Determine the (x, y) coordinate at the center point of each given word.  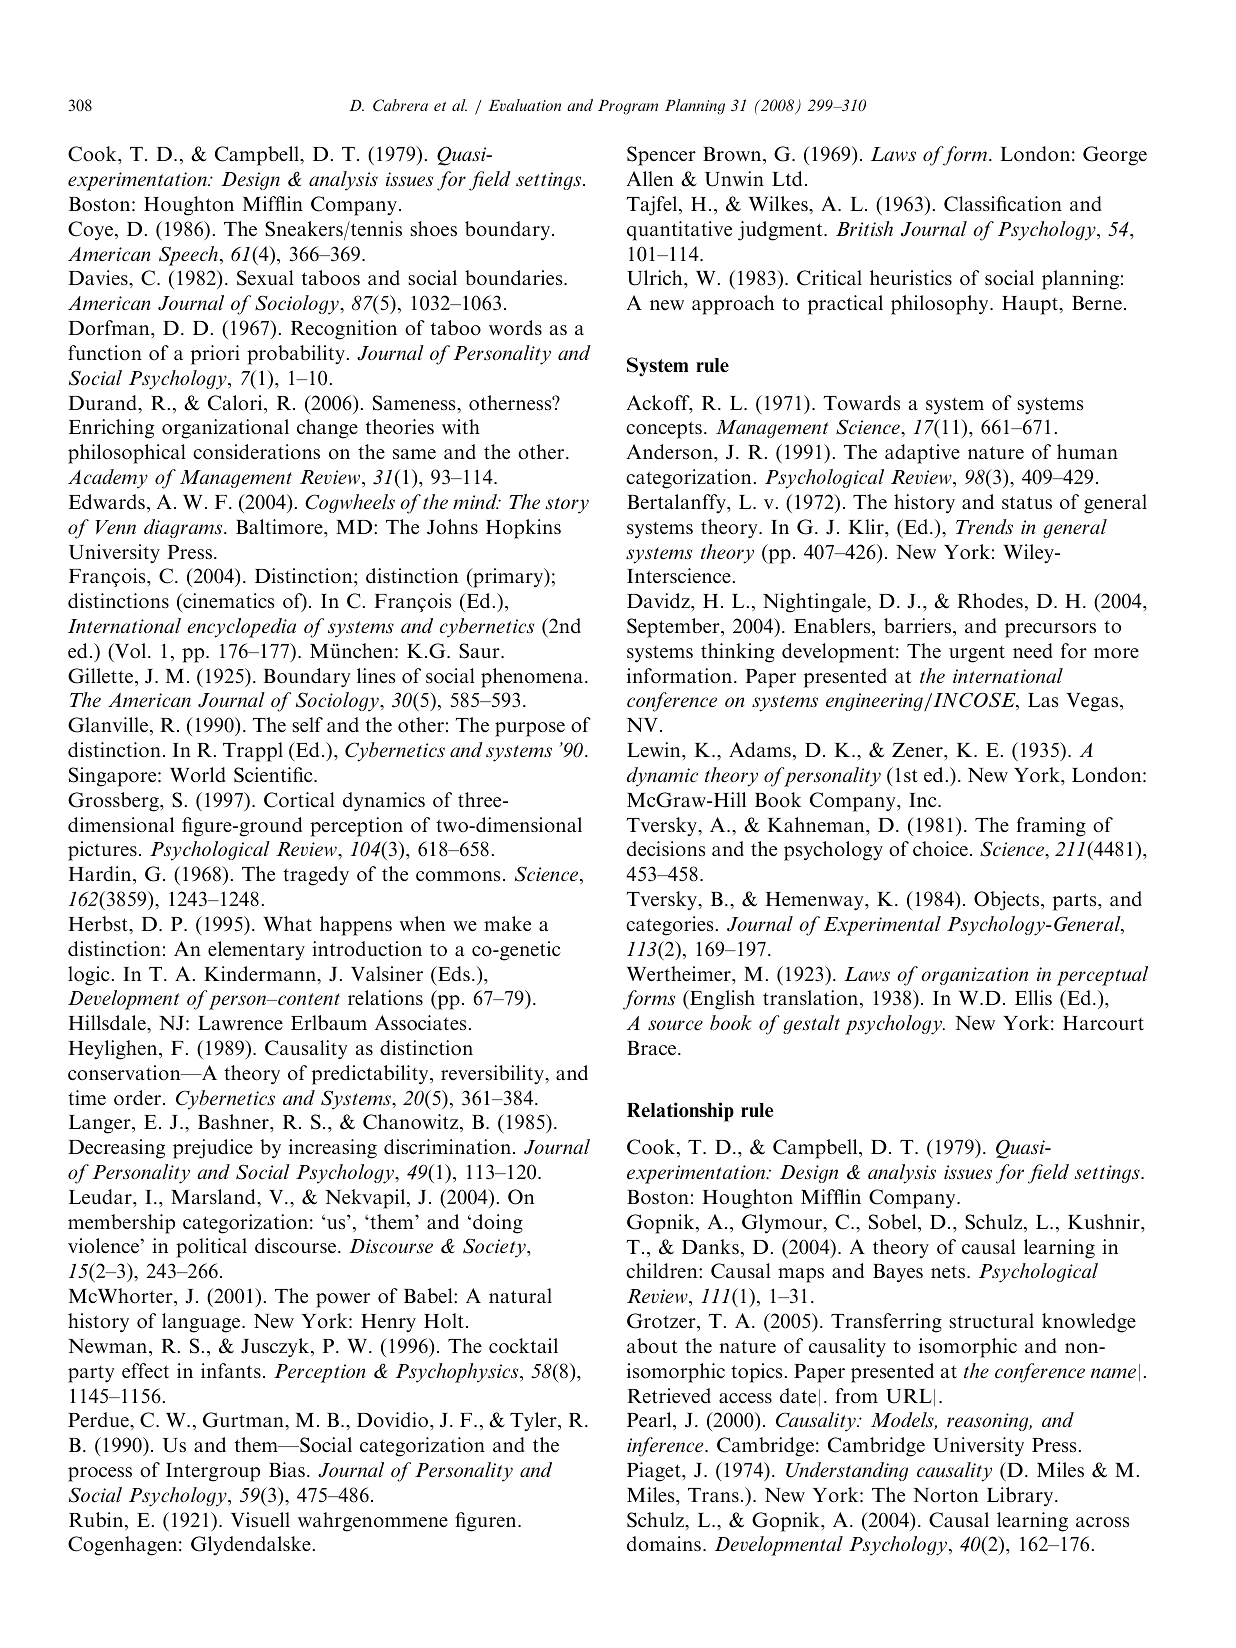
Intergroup (213, 1472)
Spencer (661, 156)
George (1115, 156)
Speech (188, 256)
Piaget (655, 1472)
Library (1021, 1497)
